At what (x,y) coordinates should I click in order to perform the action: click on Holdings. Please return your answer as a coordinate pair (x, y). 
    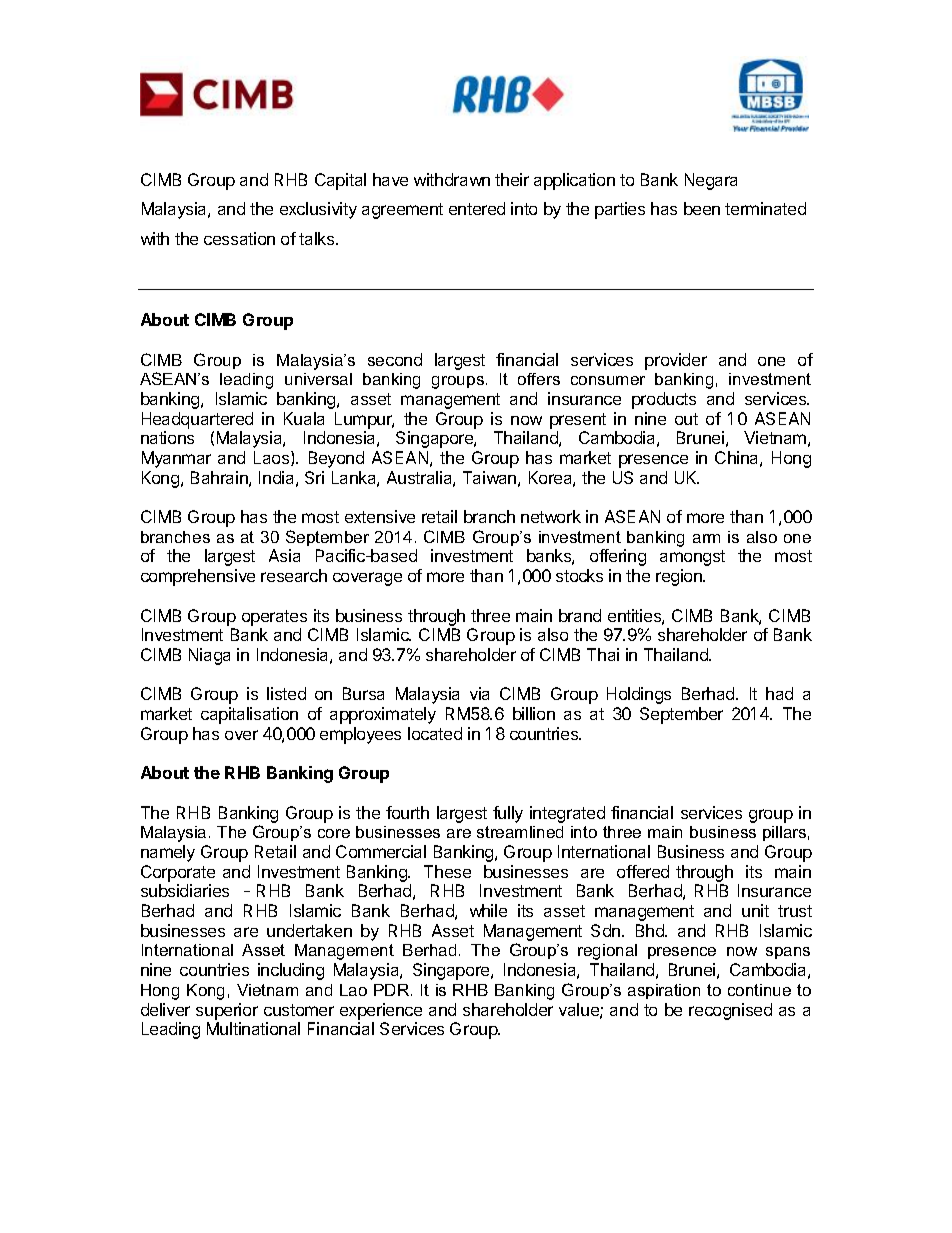
    Looking at the image, I should click on (639, 695).
